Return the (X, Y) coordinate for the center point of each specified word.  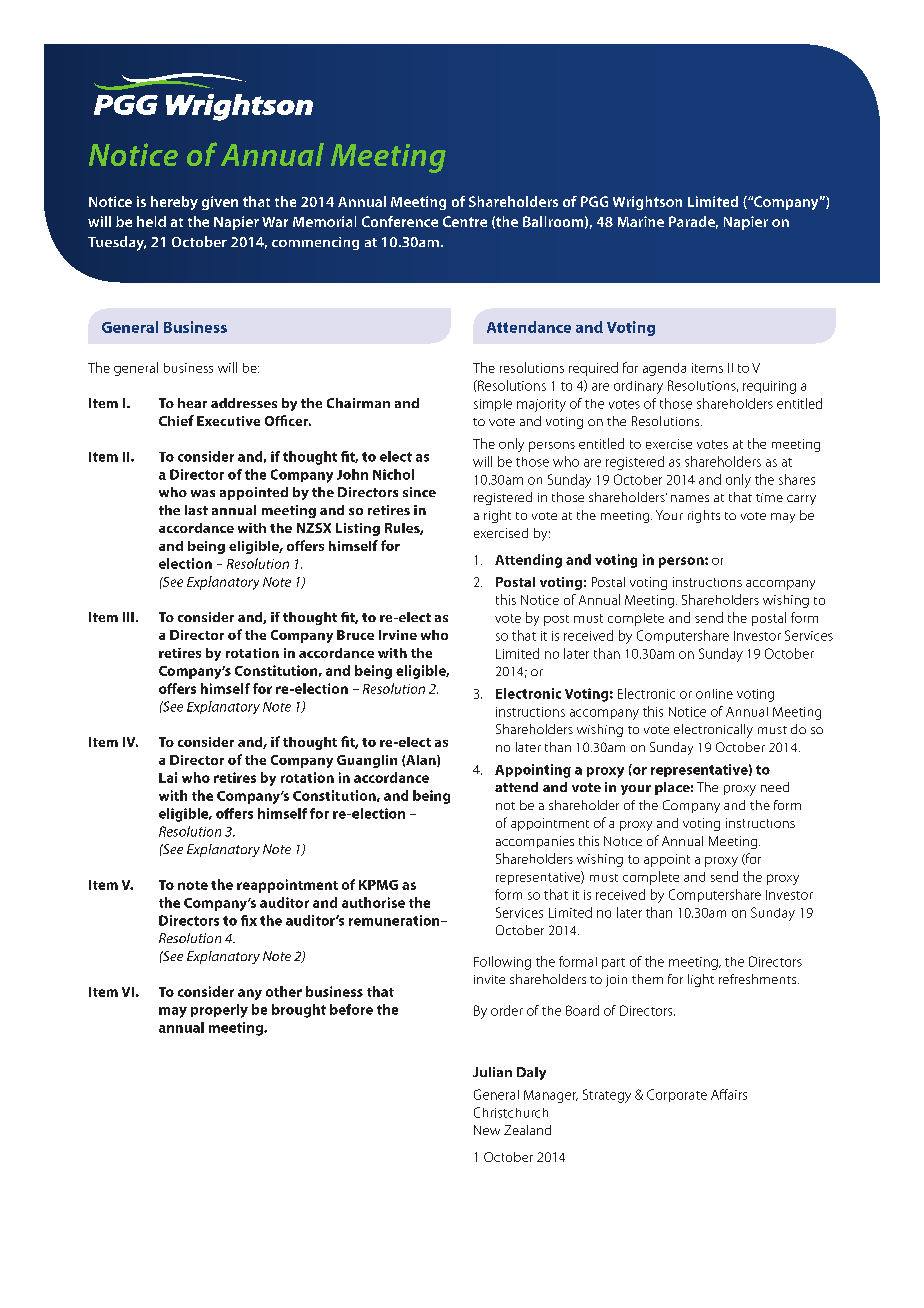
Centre (465, 221)
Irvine (398, 635)
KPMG (378, 885)
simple (493, 405)
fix (249, 920)
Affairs (729, 1094)
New (487, 1130)
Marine (641, 221)
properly (219, 1011)
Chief (176, 420)
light (701, 980)
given (220, 203)
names (690, 498)
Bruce (355, 635)
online (714, 694)
